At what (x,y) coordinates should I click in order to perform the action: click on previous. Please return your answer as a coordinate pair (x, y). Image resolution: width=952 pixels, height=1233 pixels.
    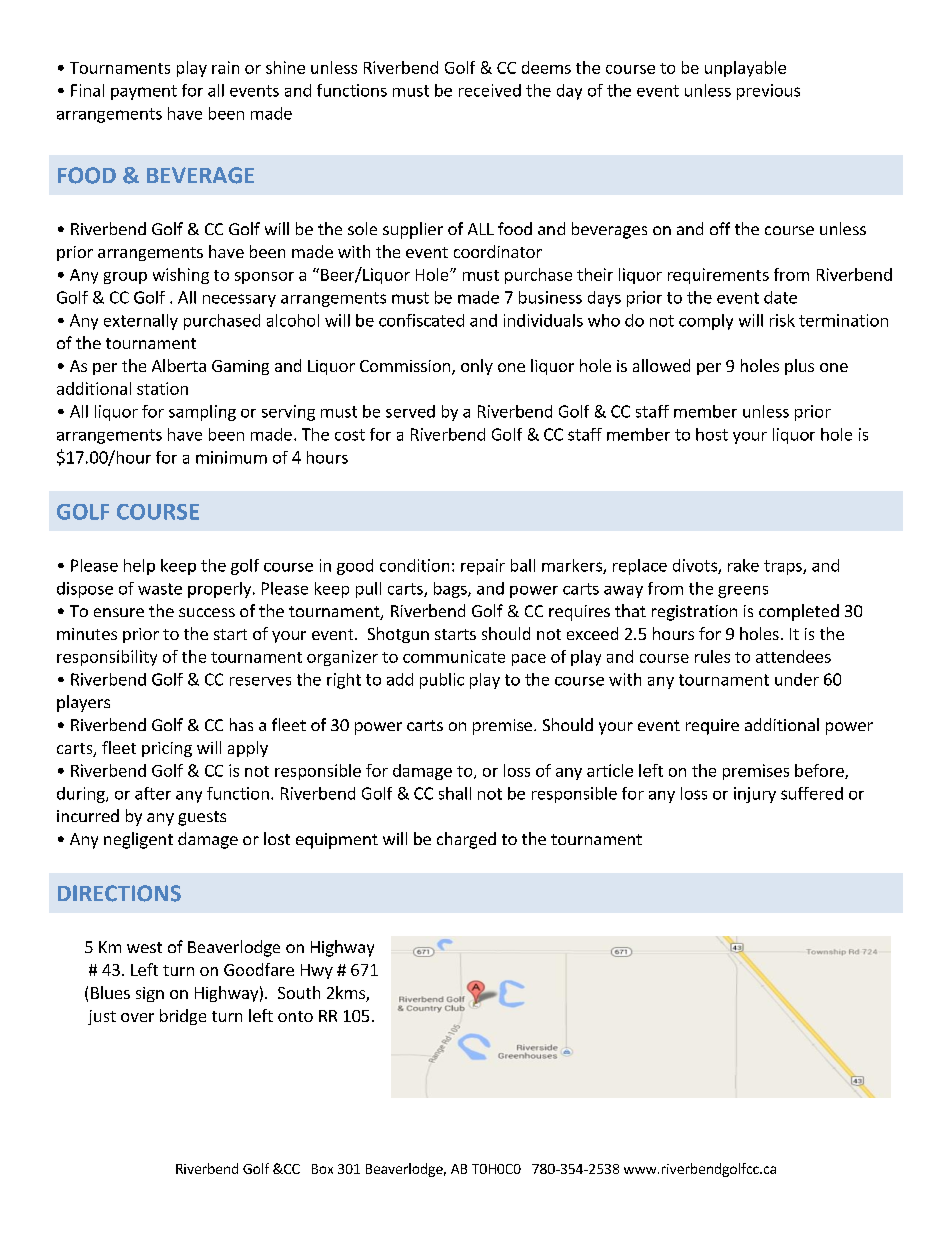
    Looking at the image, I should click on (768, 92).
